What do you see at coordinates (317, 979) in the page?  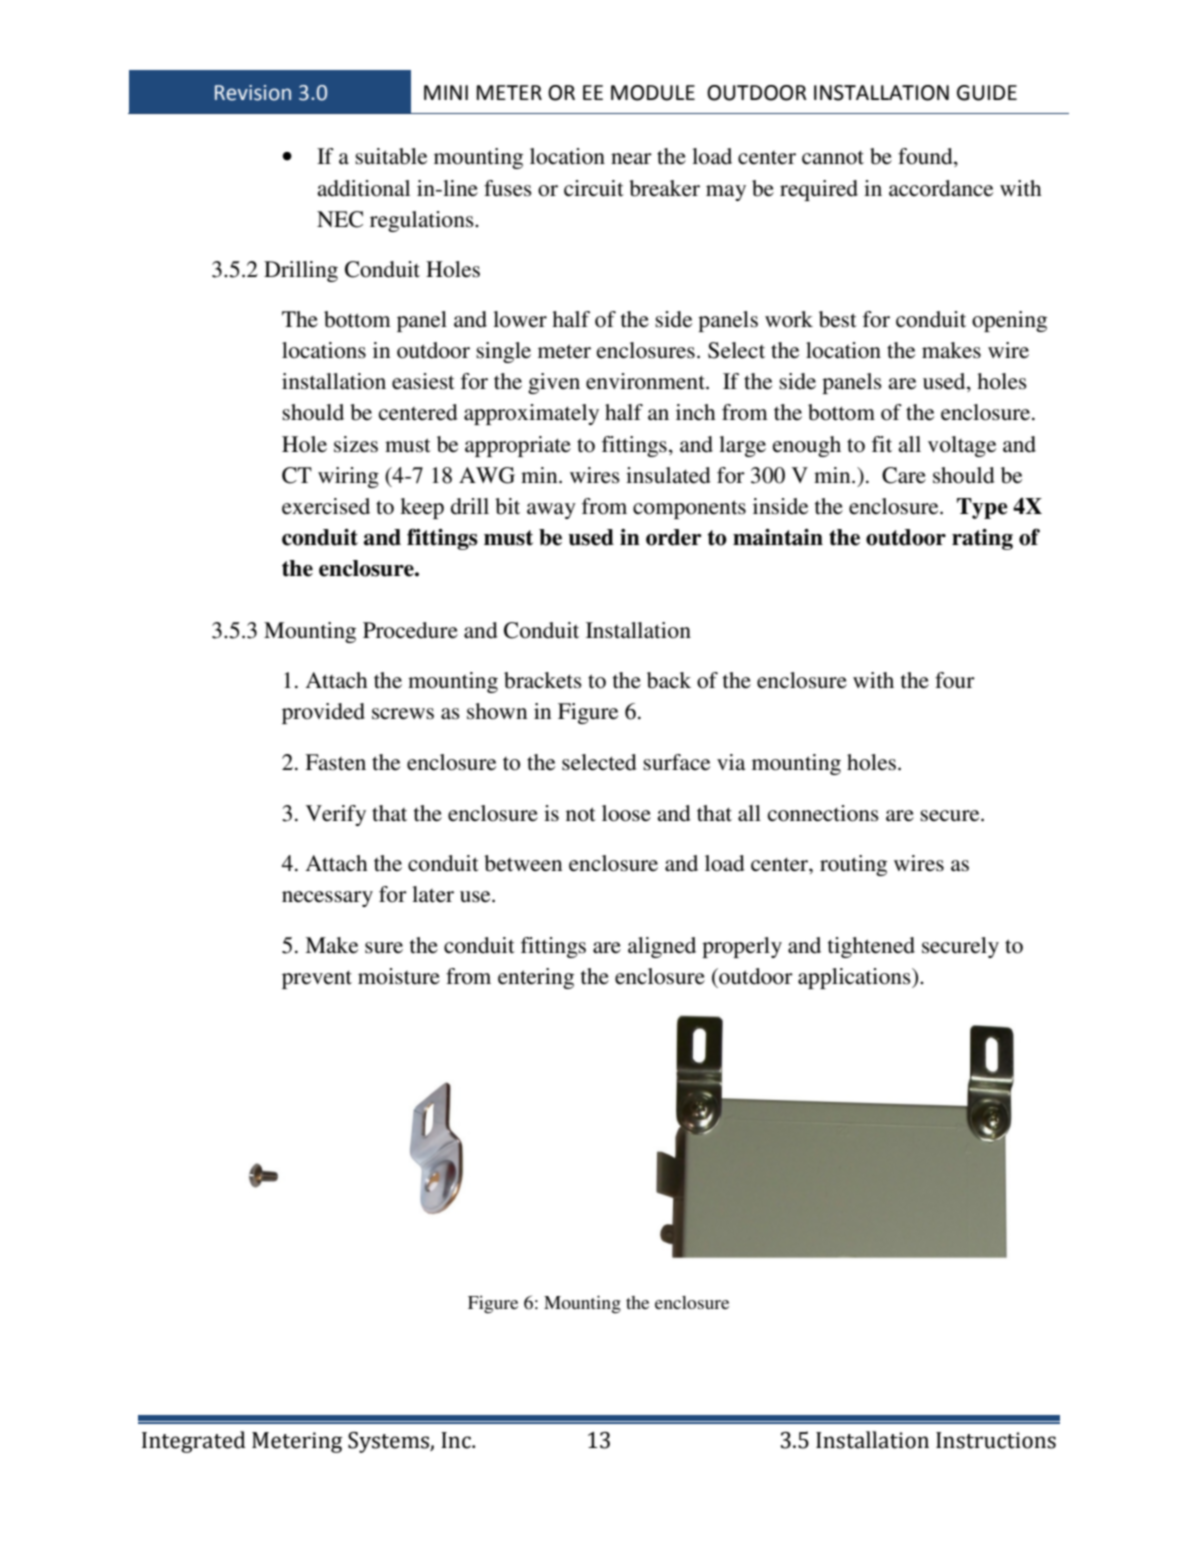 I see `prevent` at bounding box center [317, 979].
